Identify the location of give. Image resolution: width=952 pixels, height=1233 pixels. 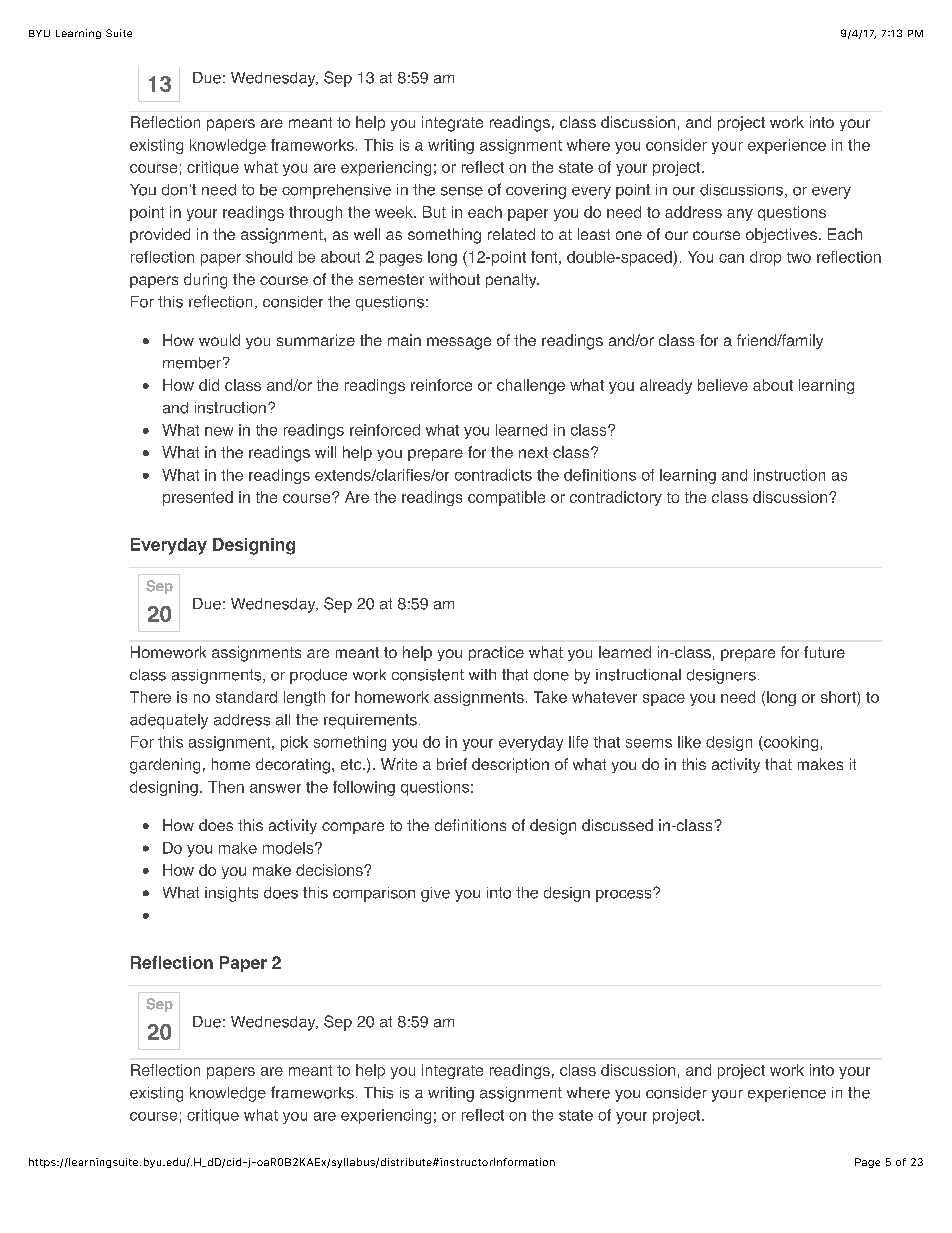
(435, 894).
